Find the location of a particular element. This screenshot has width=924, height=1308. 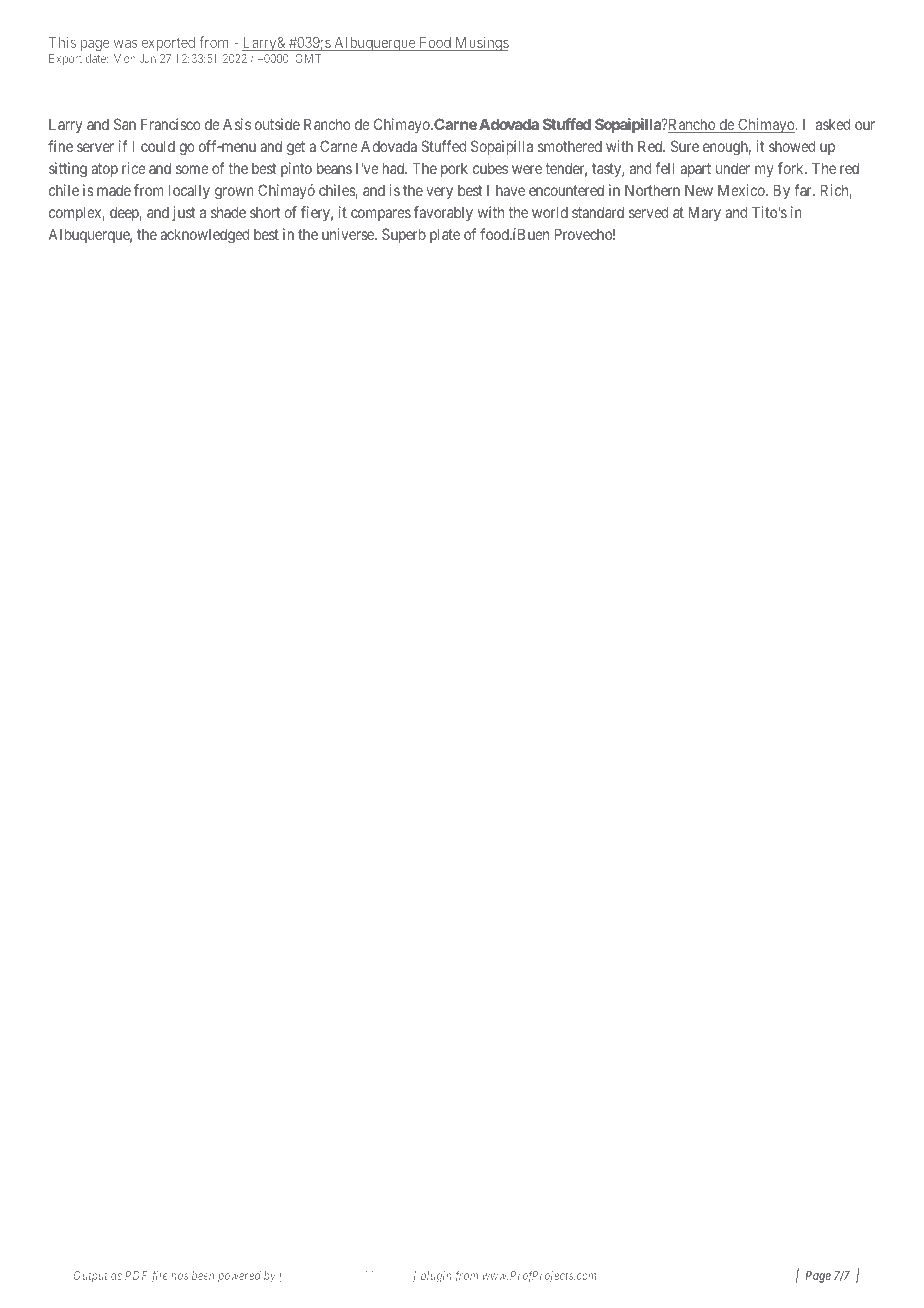

Post is located at coordinates (349, 1275).
